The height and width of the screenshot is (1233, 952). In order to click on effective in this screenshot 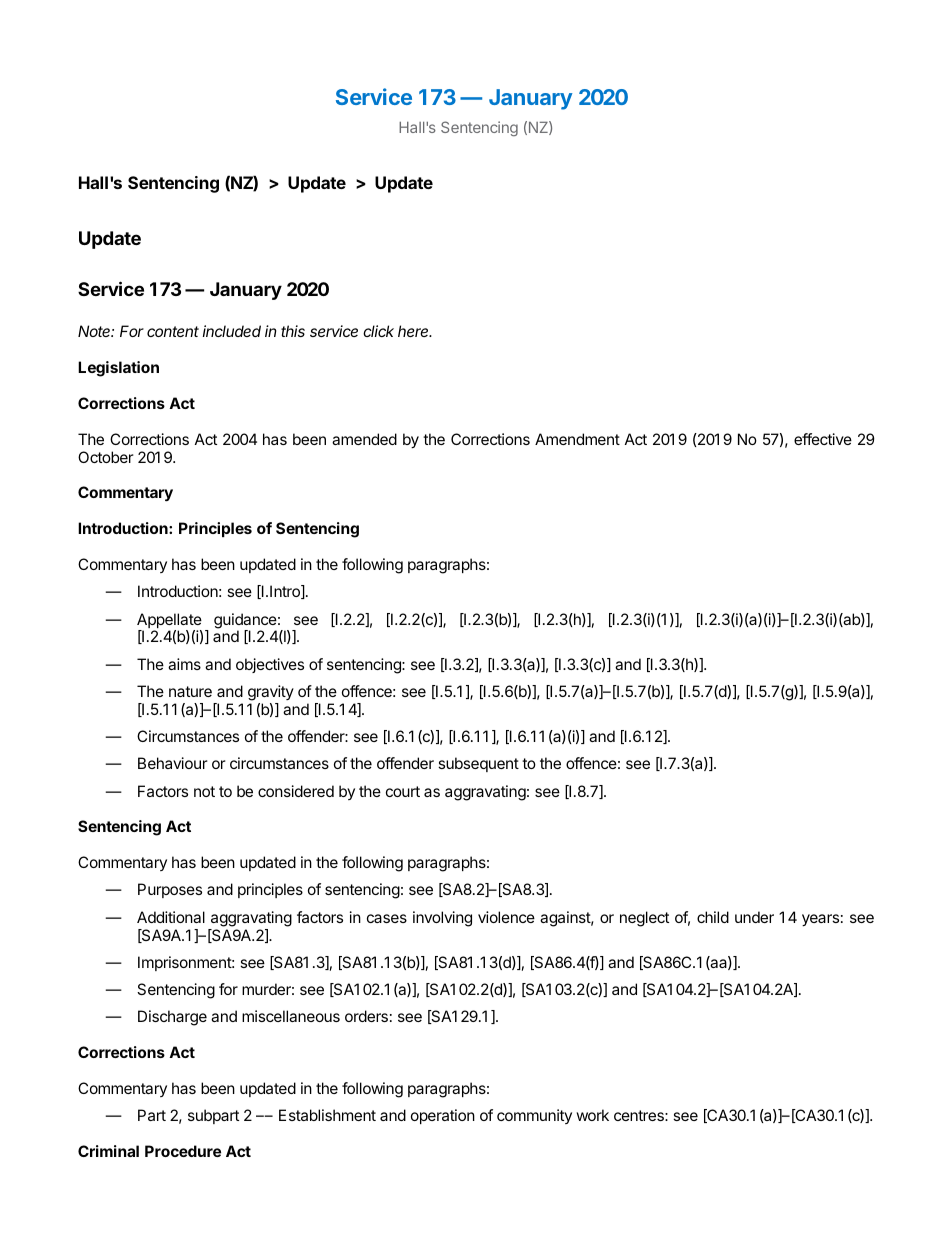, I will do `click(823, 439)`.
